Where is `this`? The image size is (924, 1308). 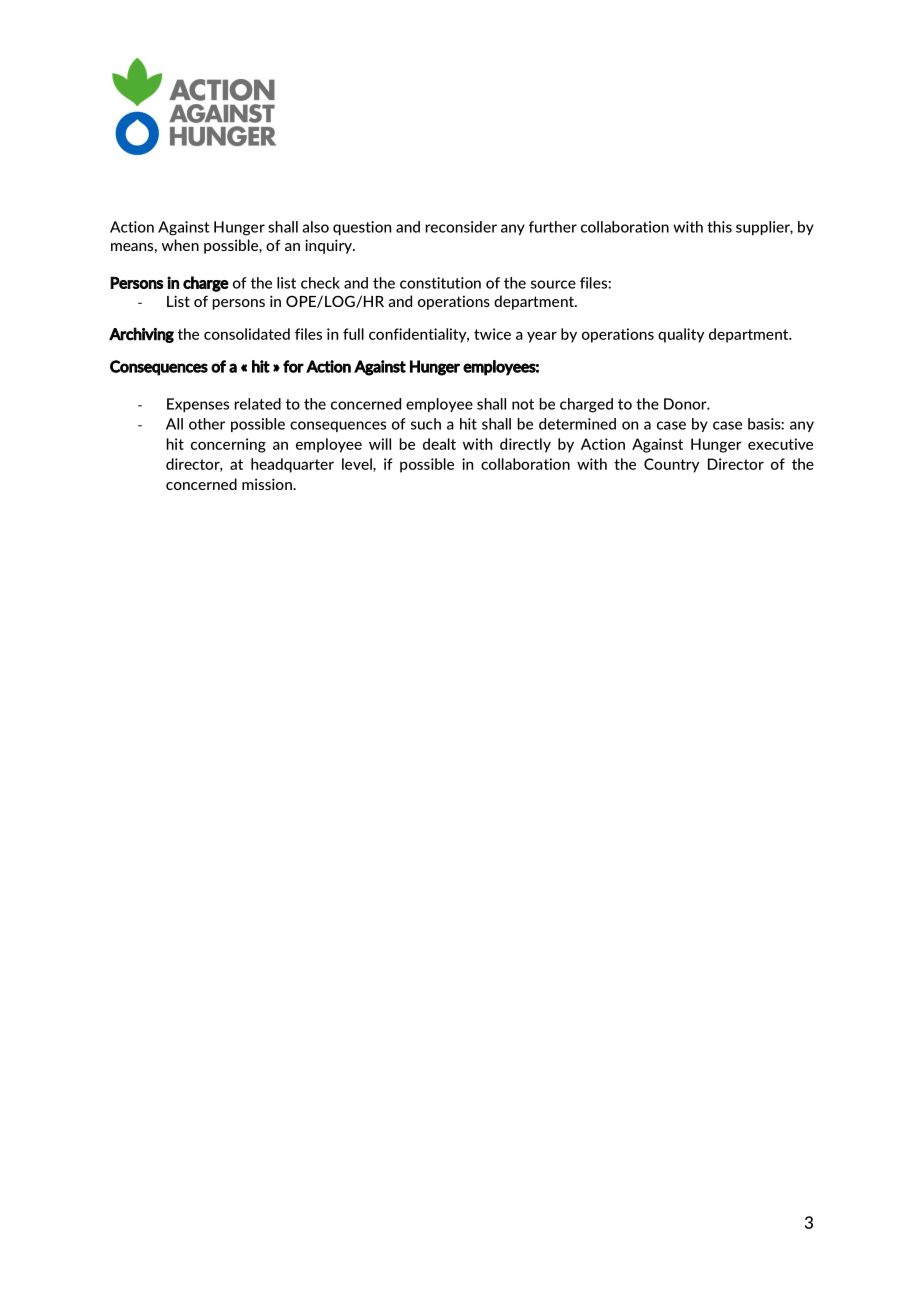 this is located at coordinates (719, 227).
